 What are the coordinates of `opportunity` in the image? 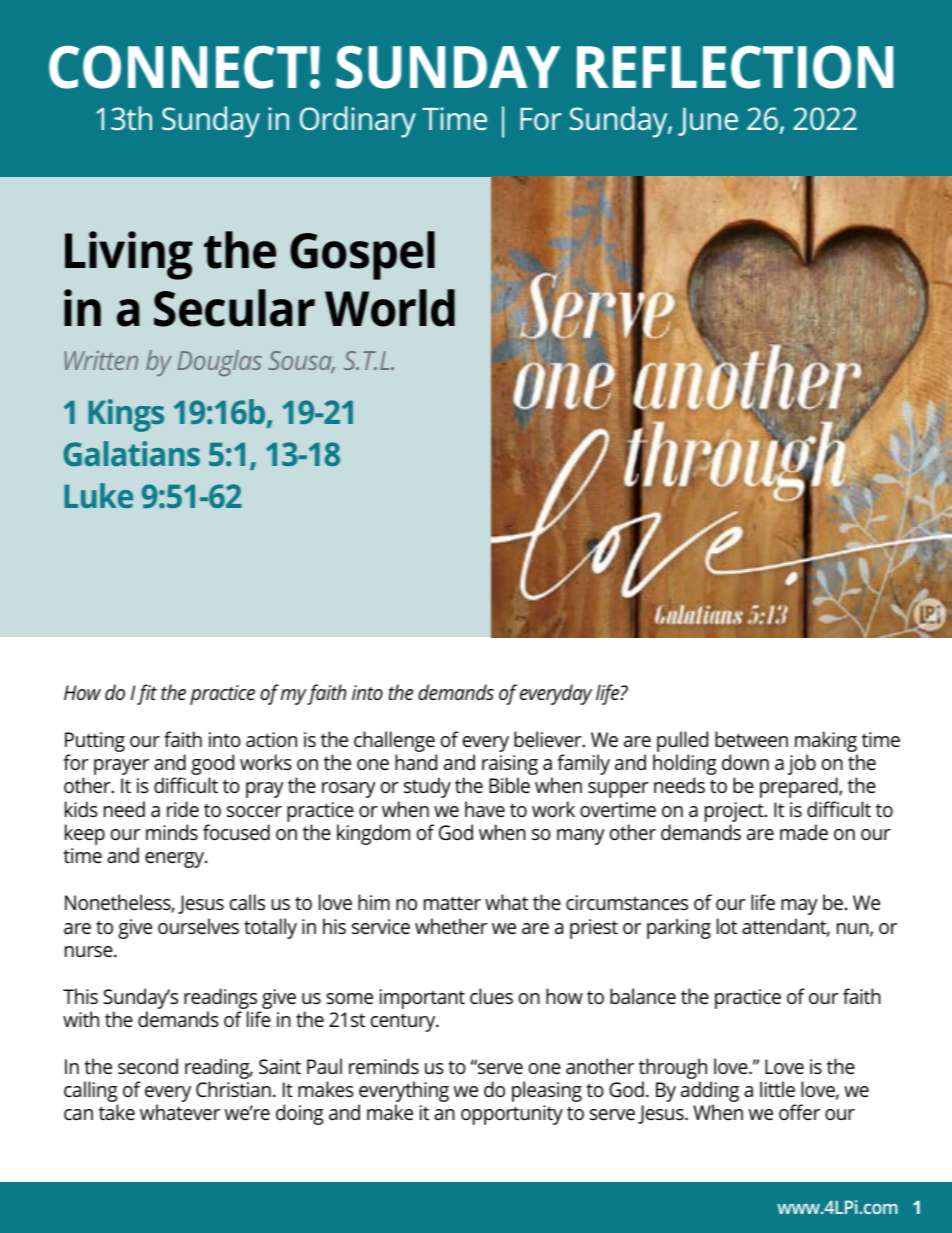 It's located at (512, 1115).
